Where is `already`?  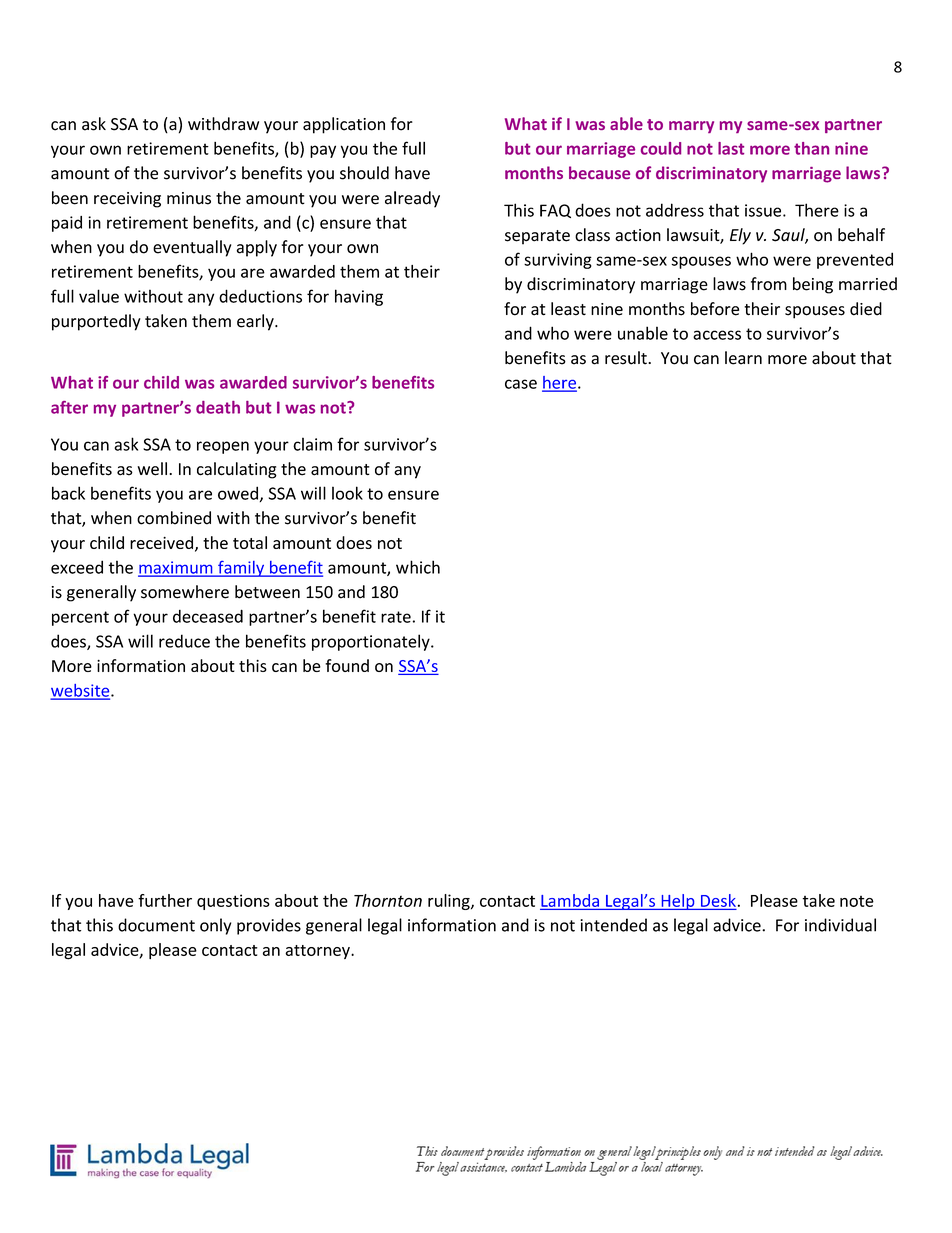 already is located at coordinates (412, 199).
